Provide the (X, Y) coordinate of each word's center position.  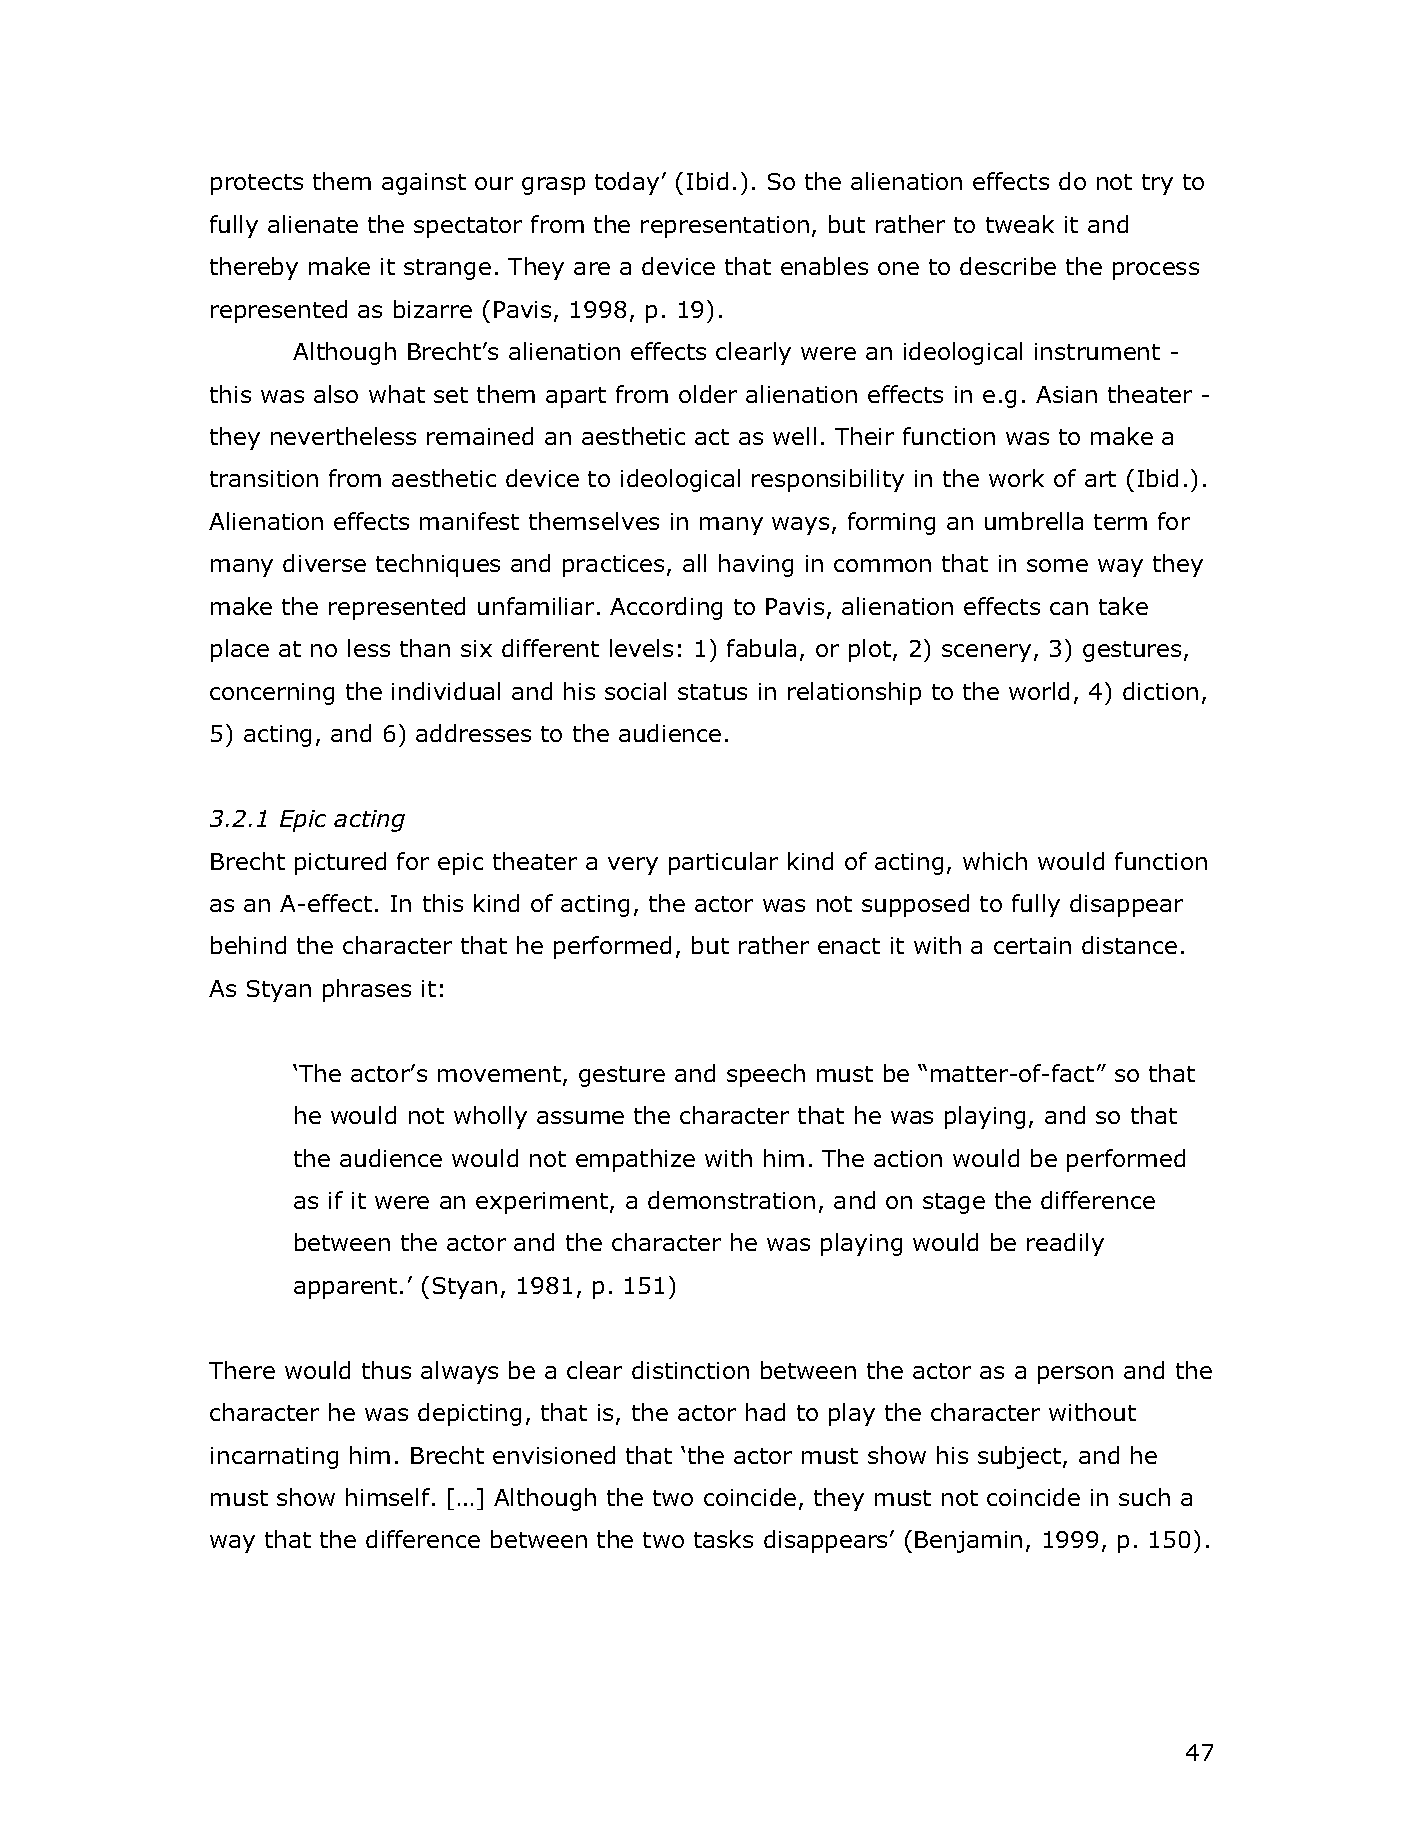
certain (1032, 945)
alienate (313, 224)
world (1039, 691)
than (425, 648)
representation (725, 227)
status (712, 692)
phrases (367, 990)
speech (766, 1075)
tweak (1020, 224)
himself (388, 1497)
